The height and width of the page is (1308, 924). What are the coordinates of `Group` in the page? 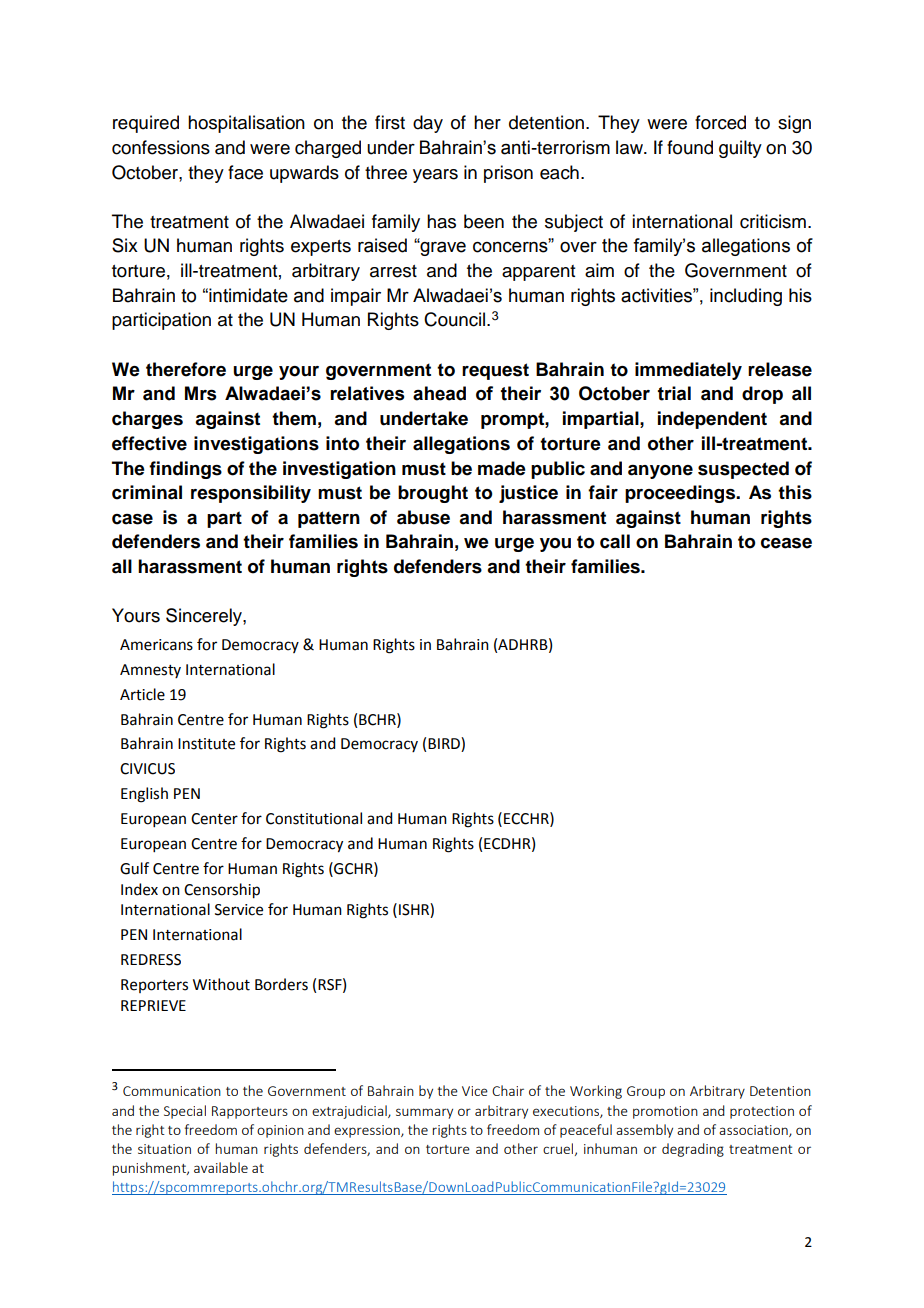 It's located at (646, 1092).
